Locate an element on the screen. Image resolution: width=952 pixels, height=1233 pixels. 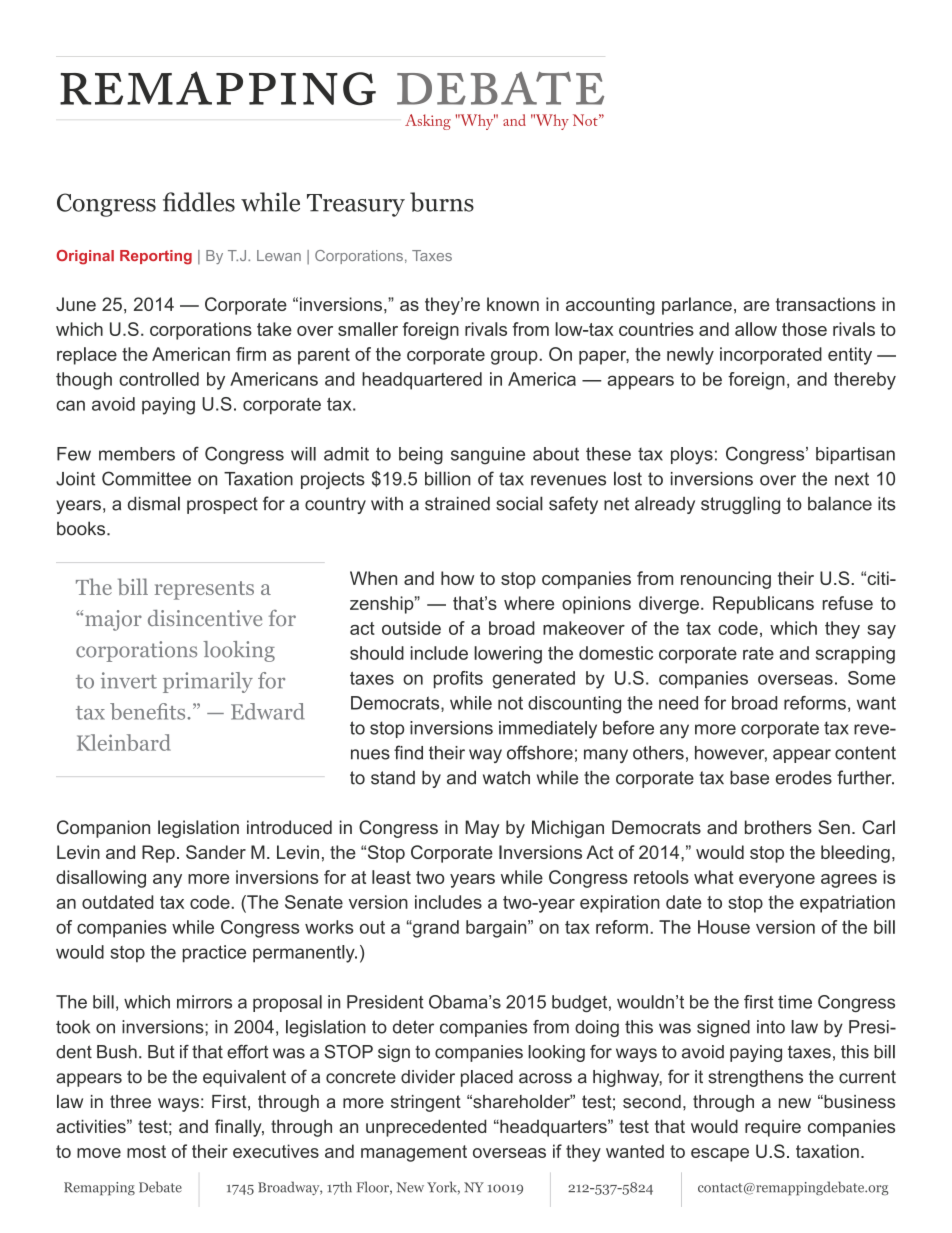
least is located at coordinates (391, 877).
